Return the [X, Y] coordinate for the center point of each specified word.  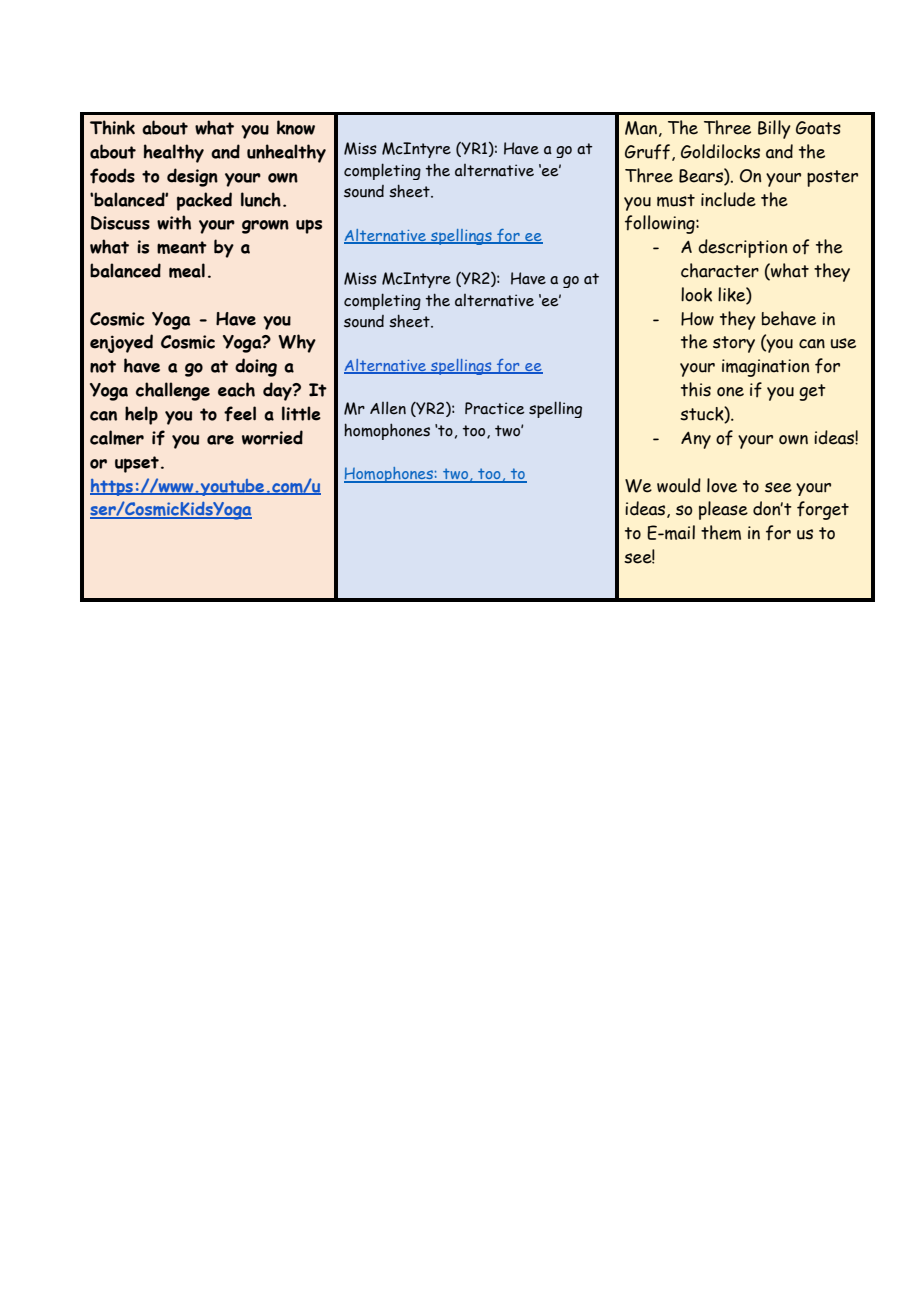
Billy [774, 129]
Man [641, 128]
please [723, 510]
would [679, 485]
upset [137, 464]
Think [112, 127]
